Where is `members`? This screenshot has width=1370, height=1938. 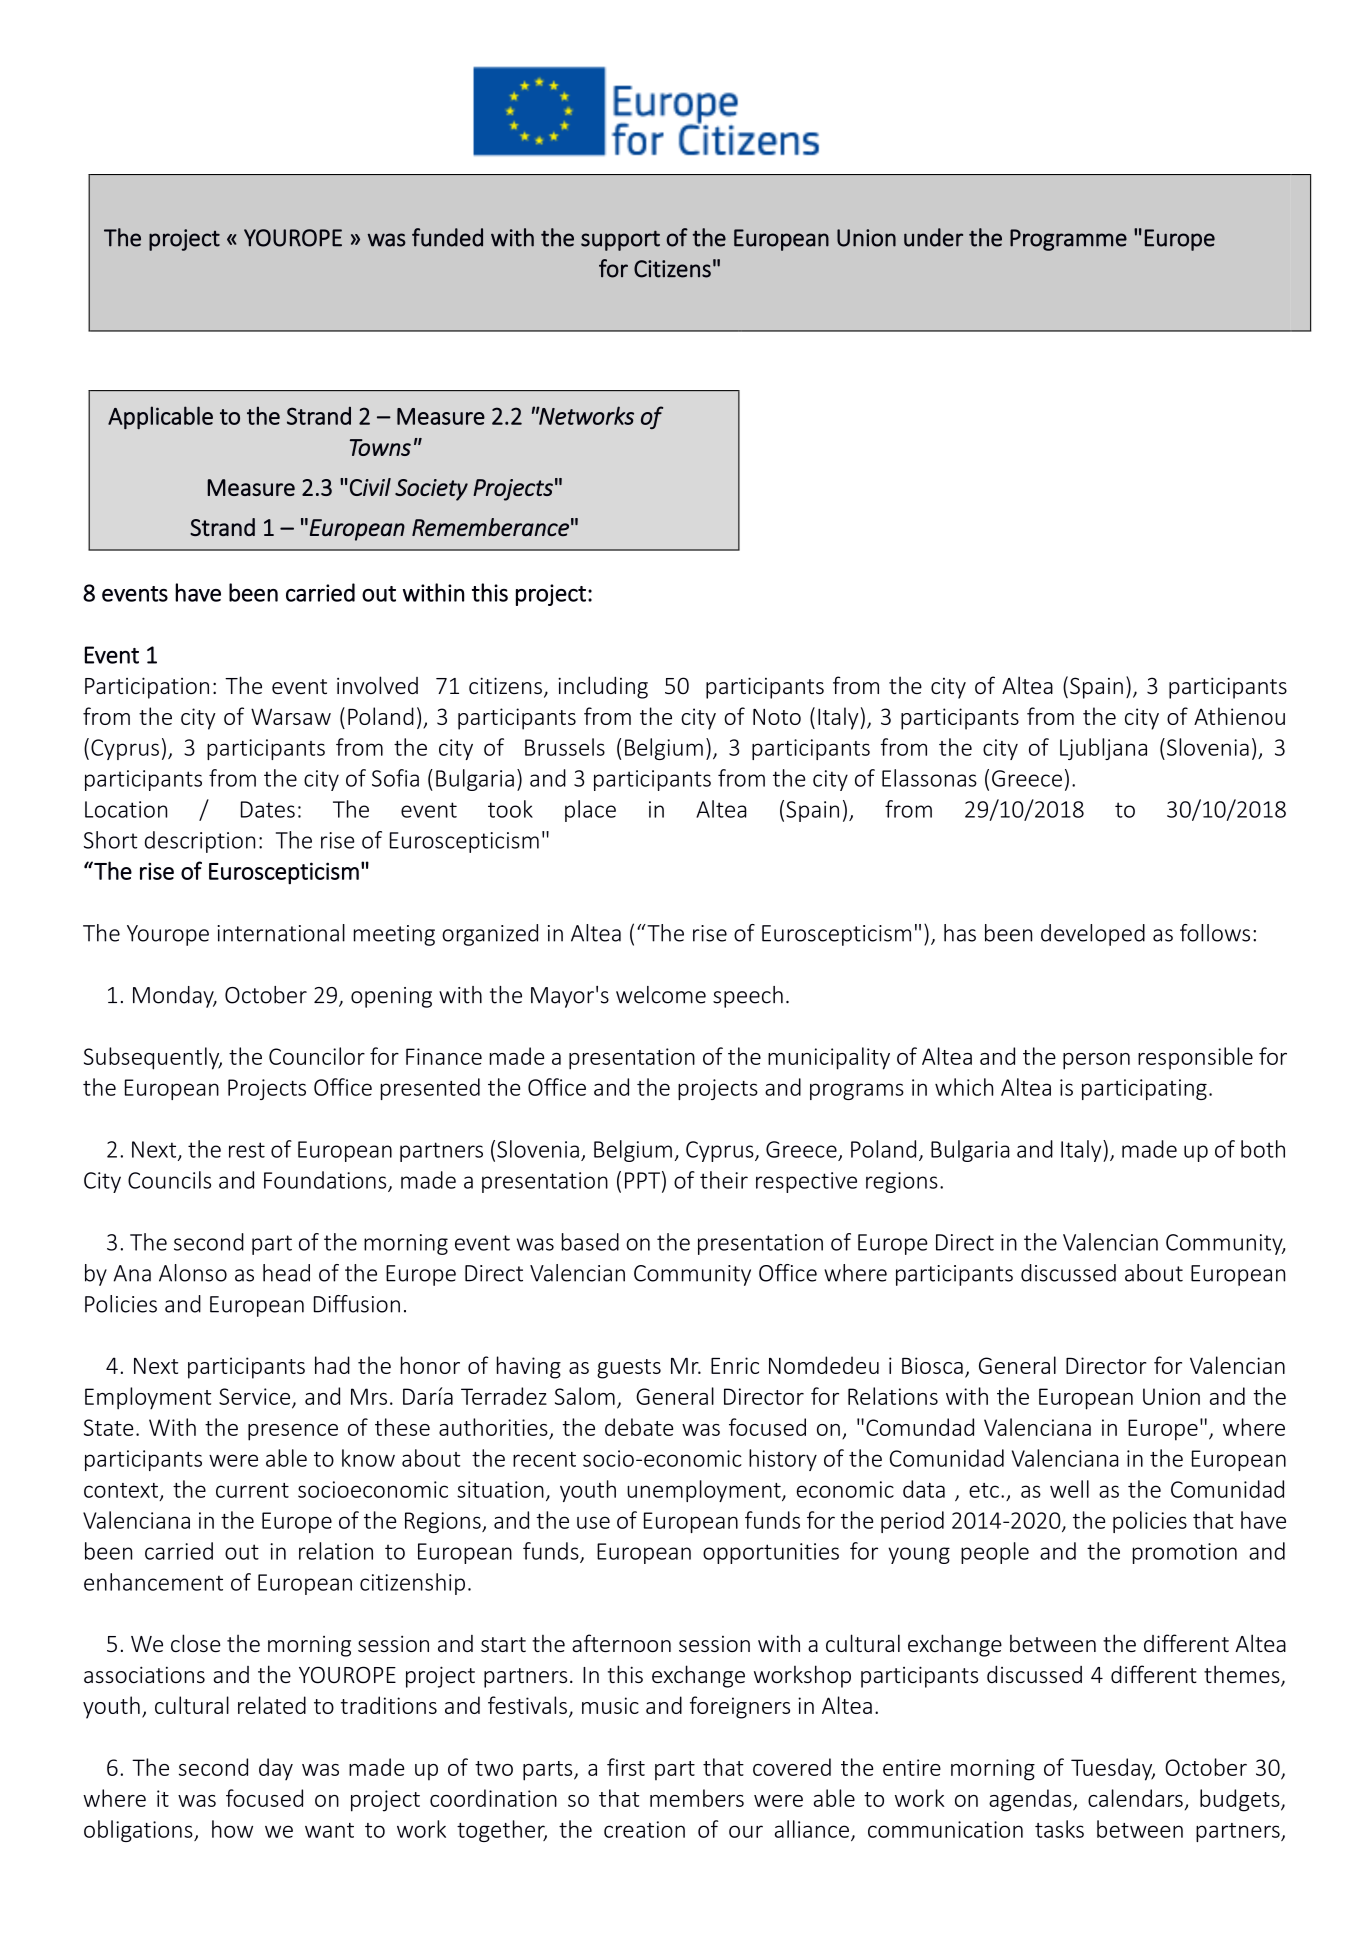 members is located at coordinates (697, 1798).
